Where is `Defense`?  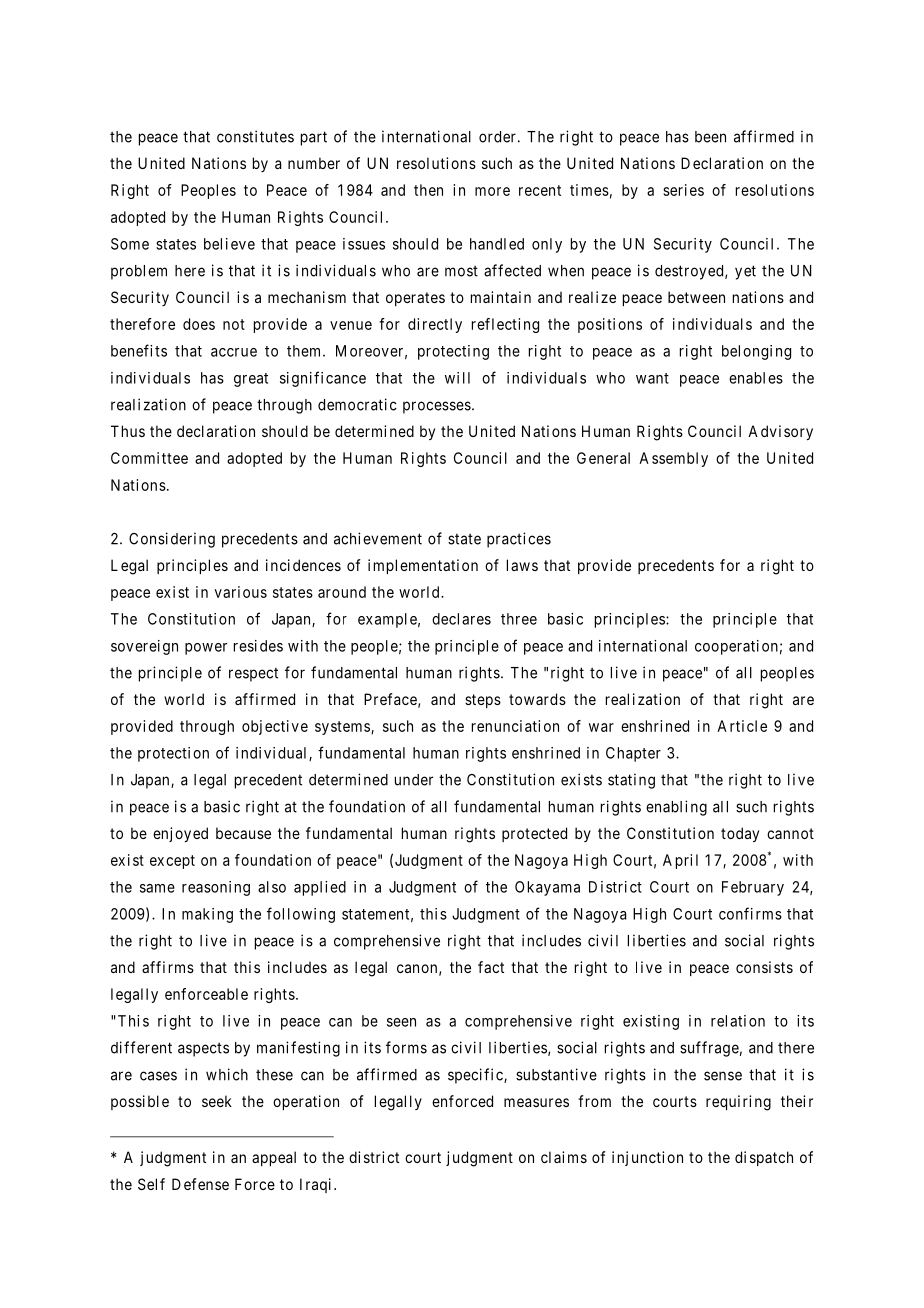
Defense is located at coordinates (200, 1184).
